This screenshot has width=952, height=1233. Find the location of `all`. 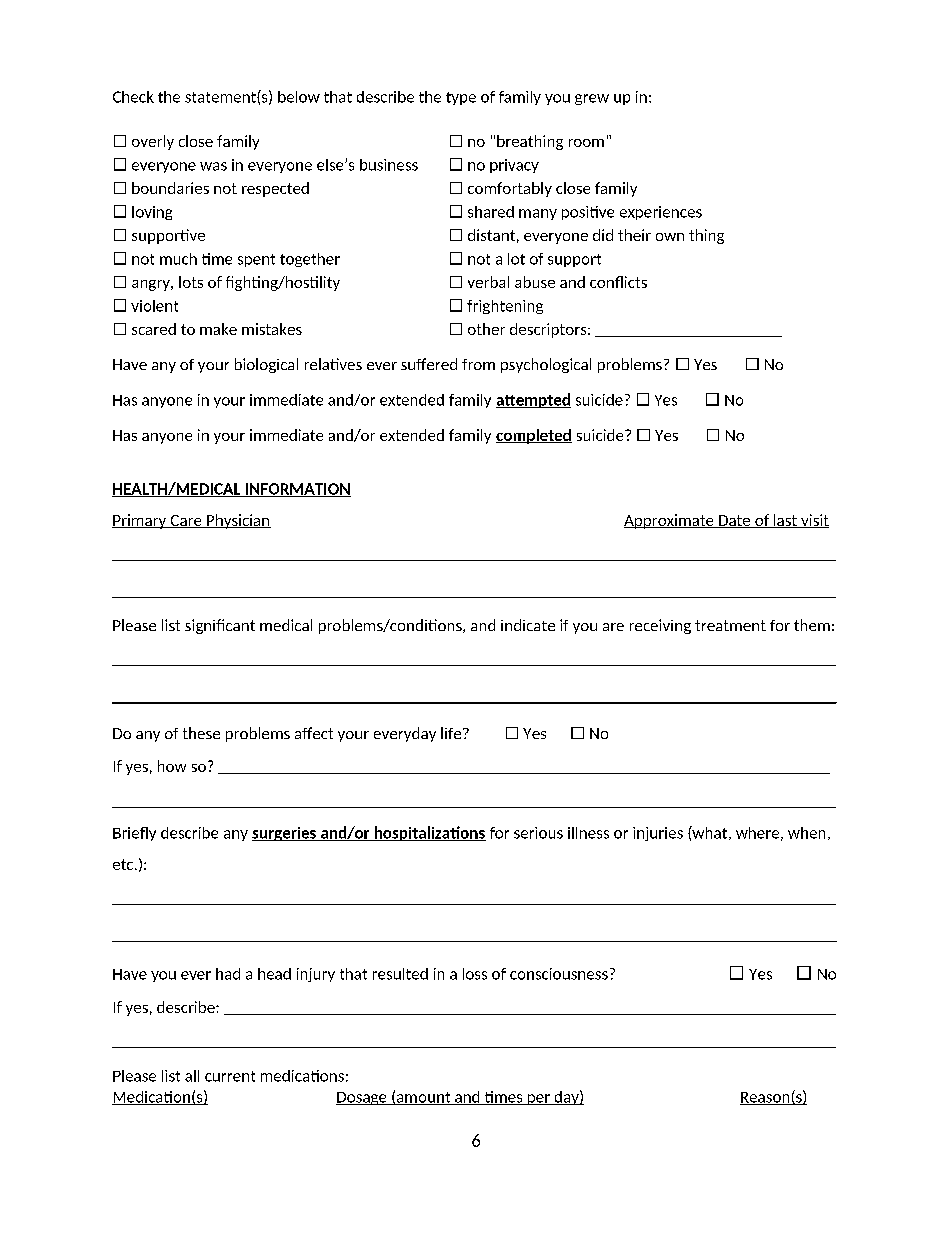

all is located at coordinates (192, 1076).
